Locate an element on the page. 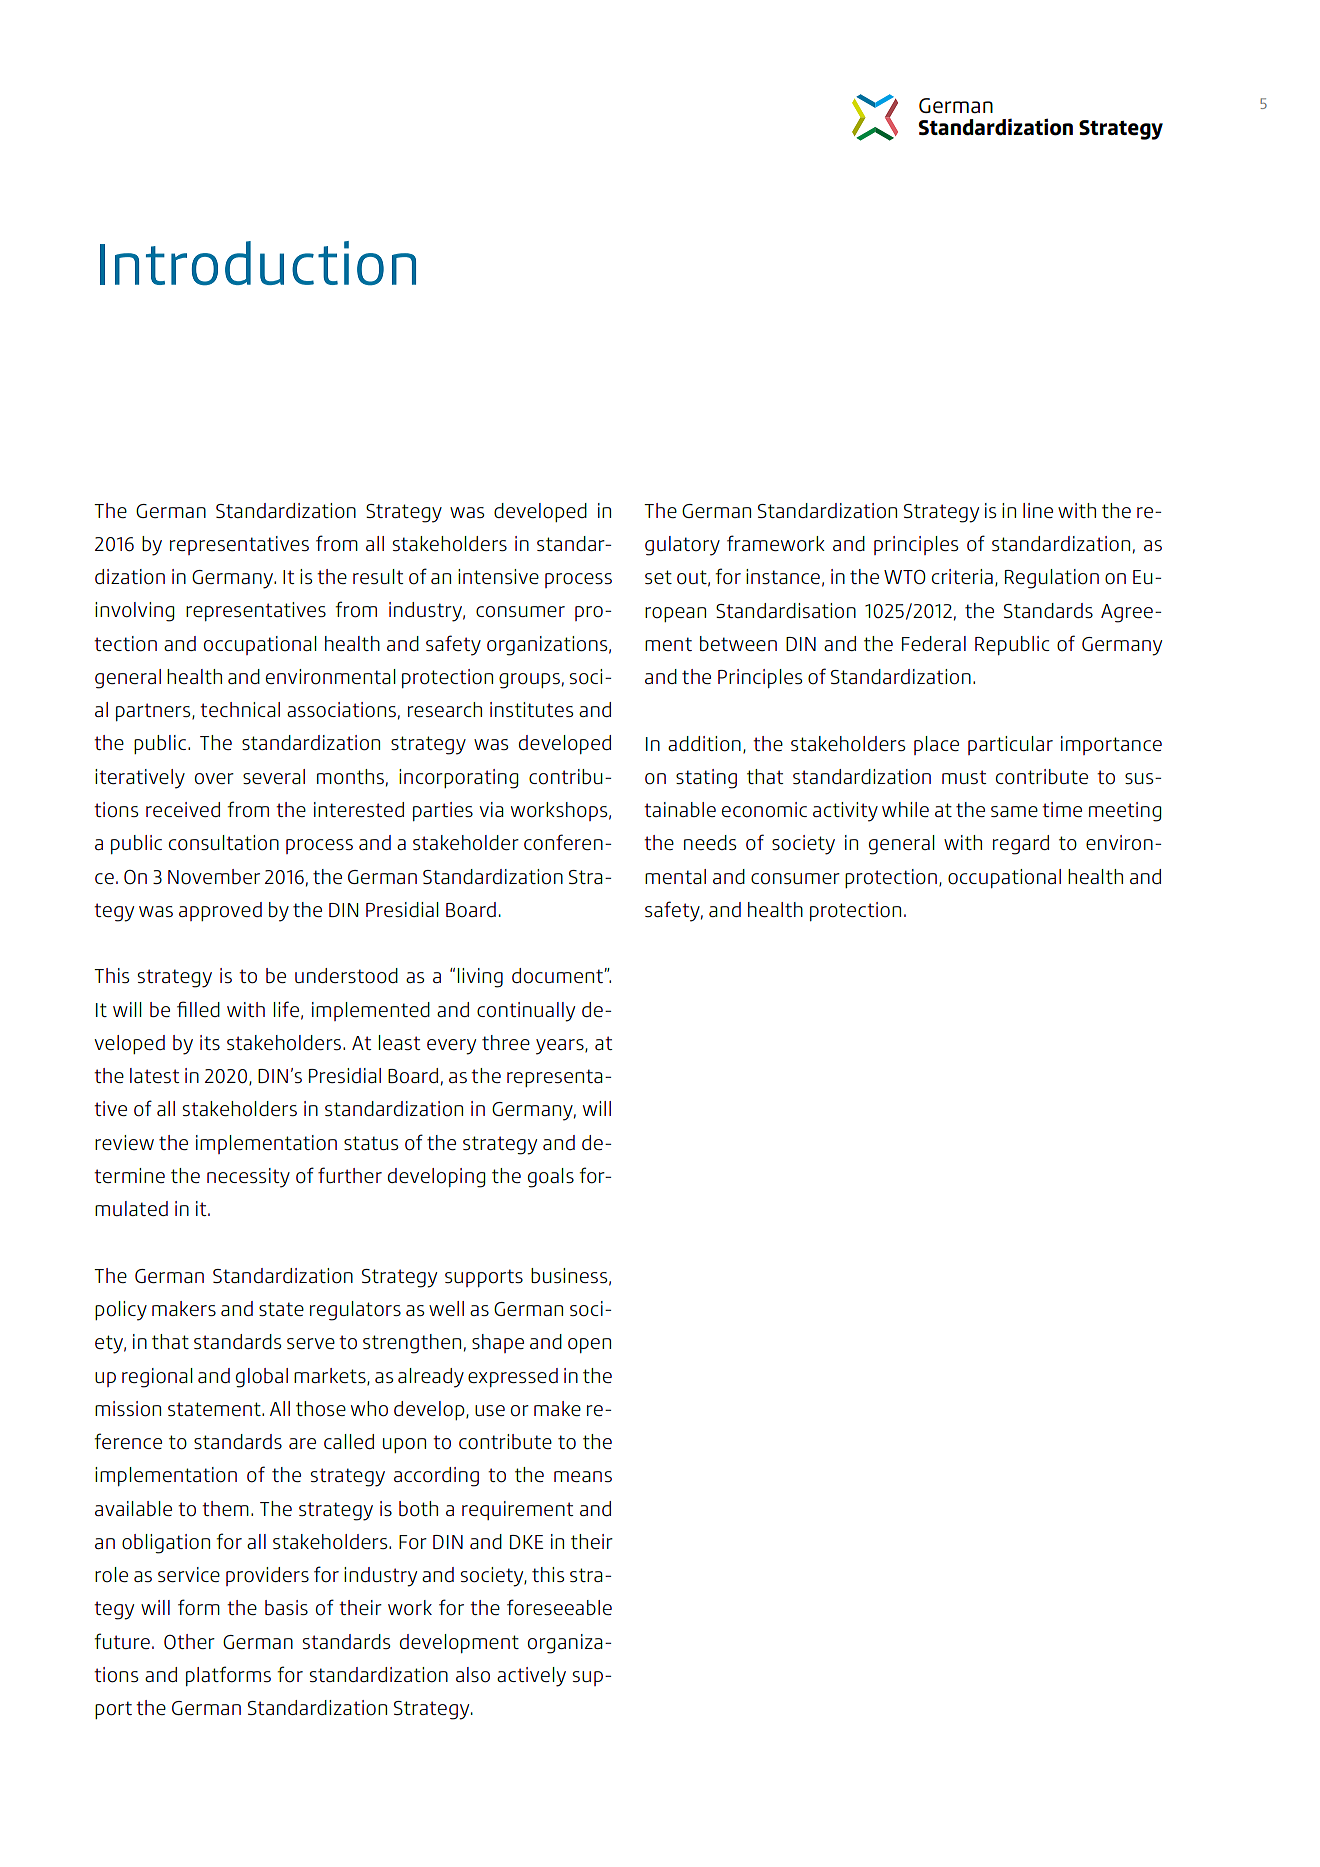 The height and width of the image is (1867, 1320). Introduction is located at coordinates (258, 263).
